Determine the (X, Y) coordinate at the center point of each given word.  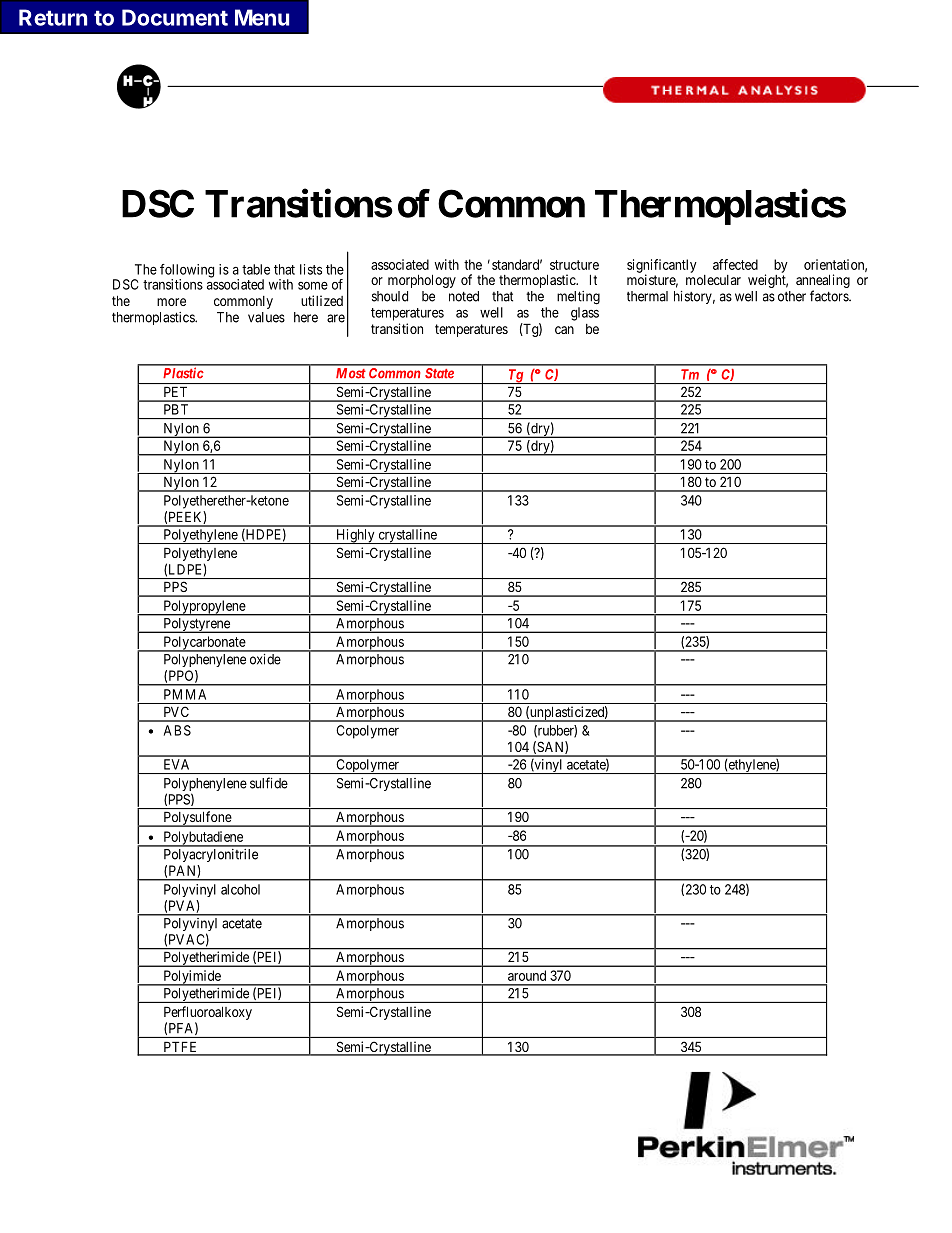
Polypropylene (204, 608)
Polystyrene (196, 625)
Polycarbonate (204, 644)
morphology (422, 281)
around (527, 975)
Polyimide (192, 978)
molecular (713, 280)
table (256, 269)
